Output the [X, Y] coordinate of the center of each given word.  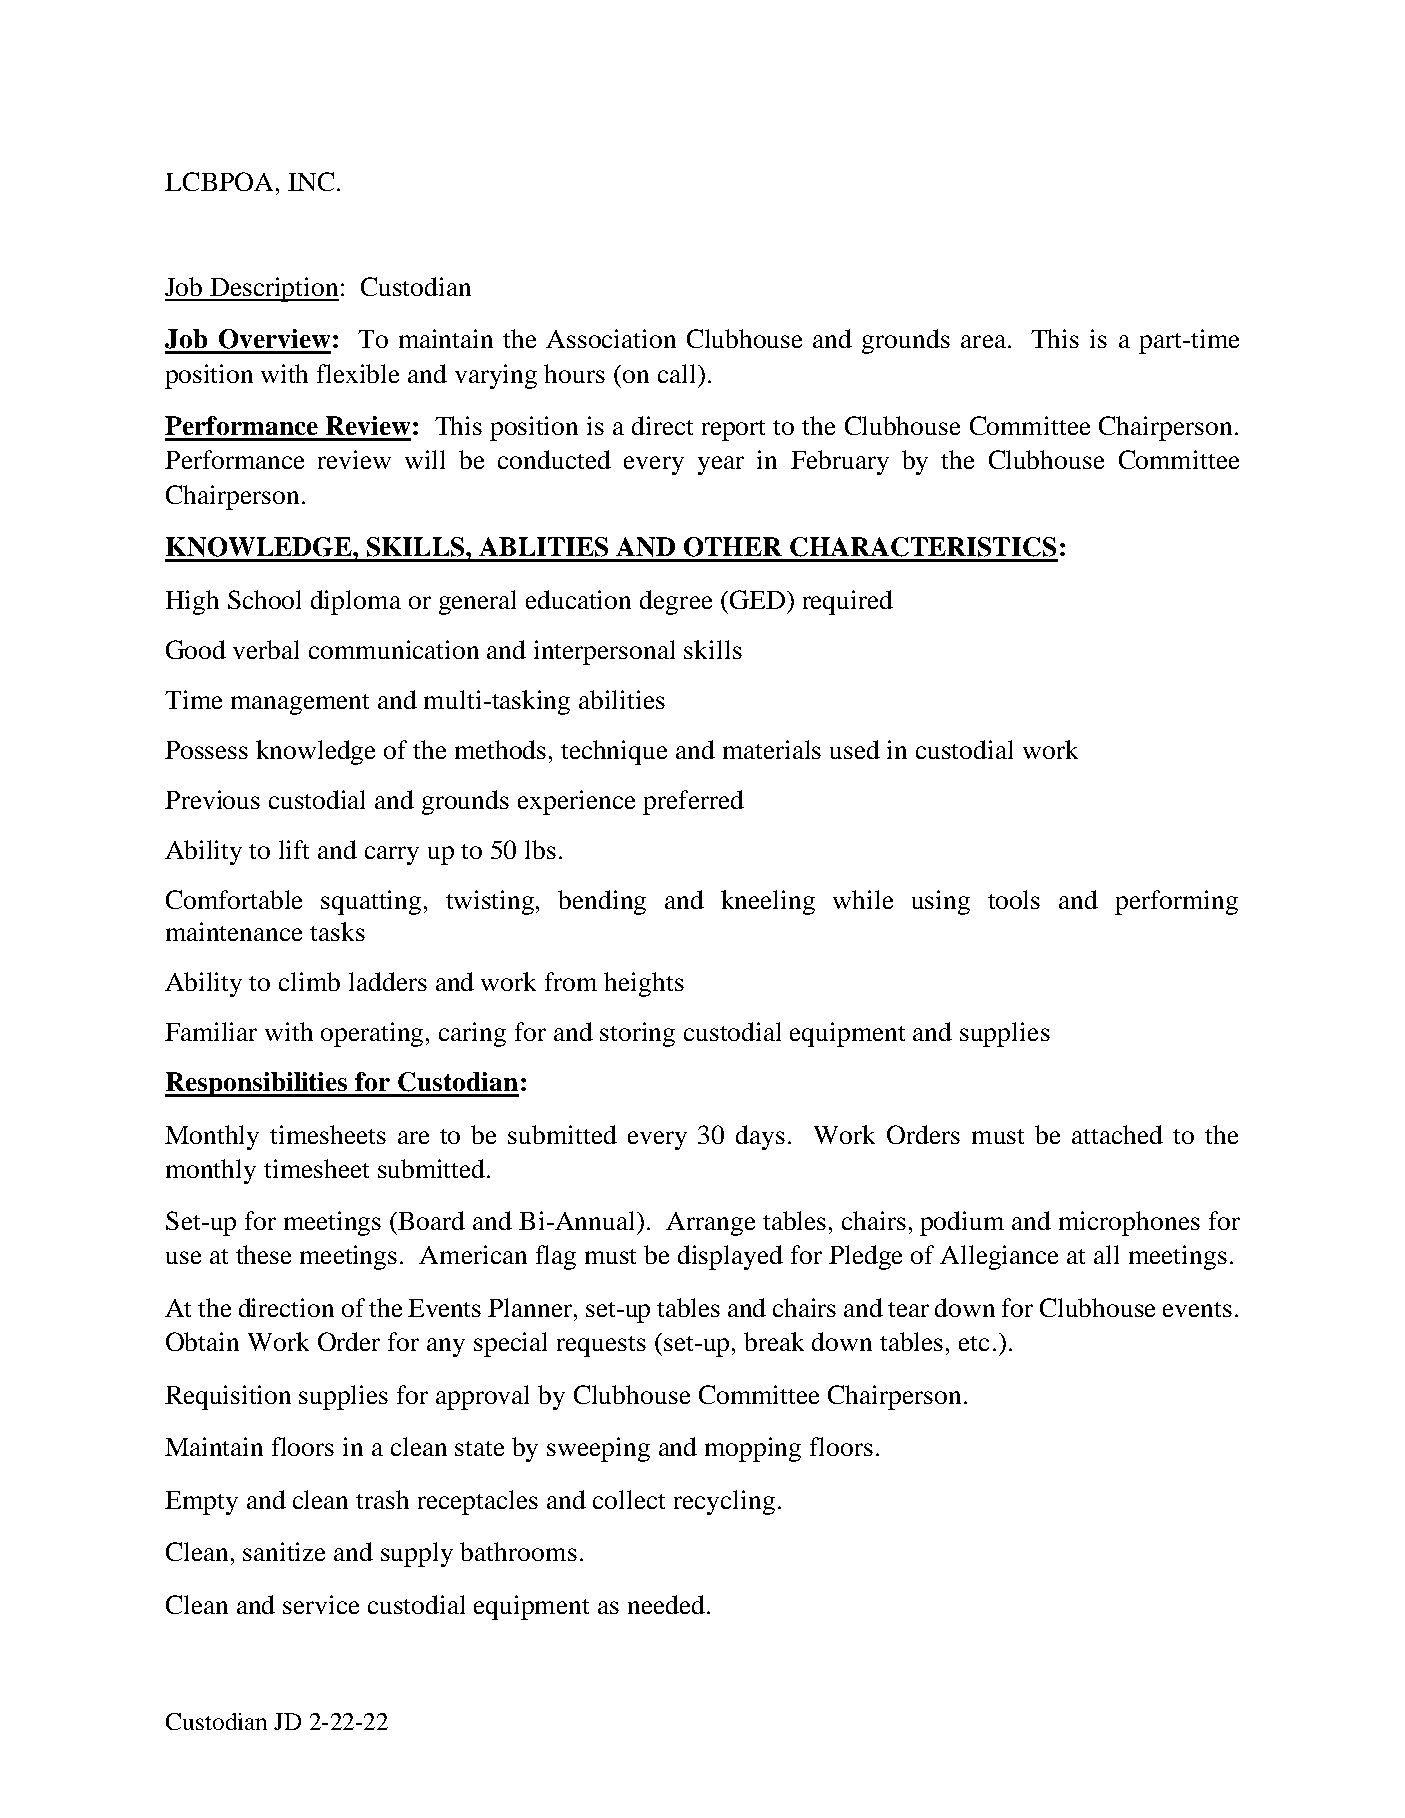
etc [974, 1343]
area [985, 341]
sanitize [284, 1551]
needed [666, 1604]
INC [311, 181]
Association [611, 338]
